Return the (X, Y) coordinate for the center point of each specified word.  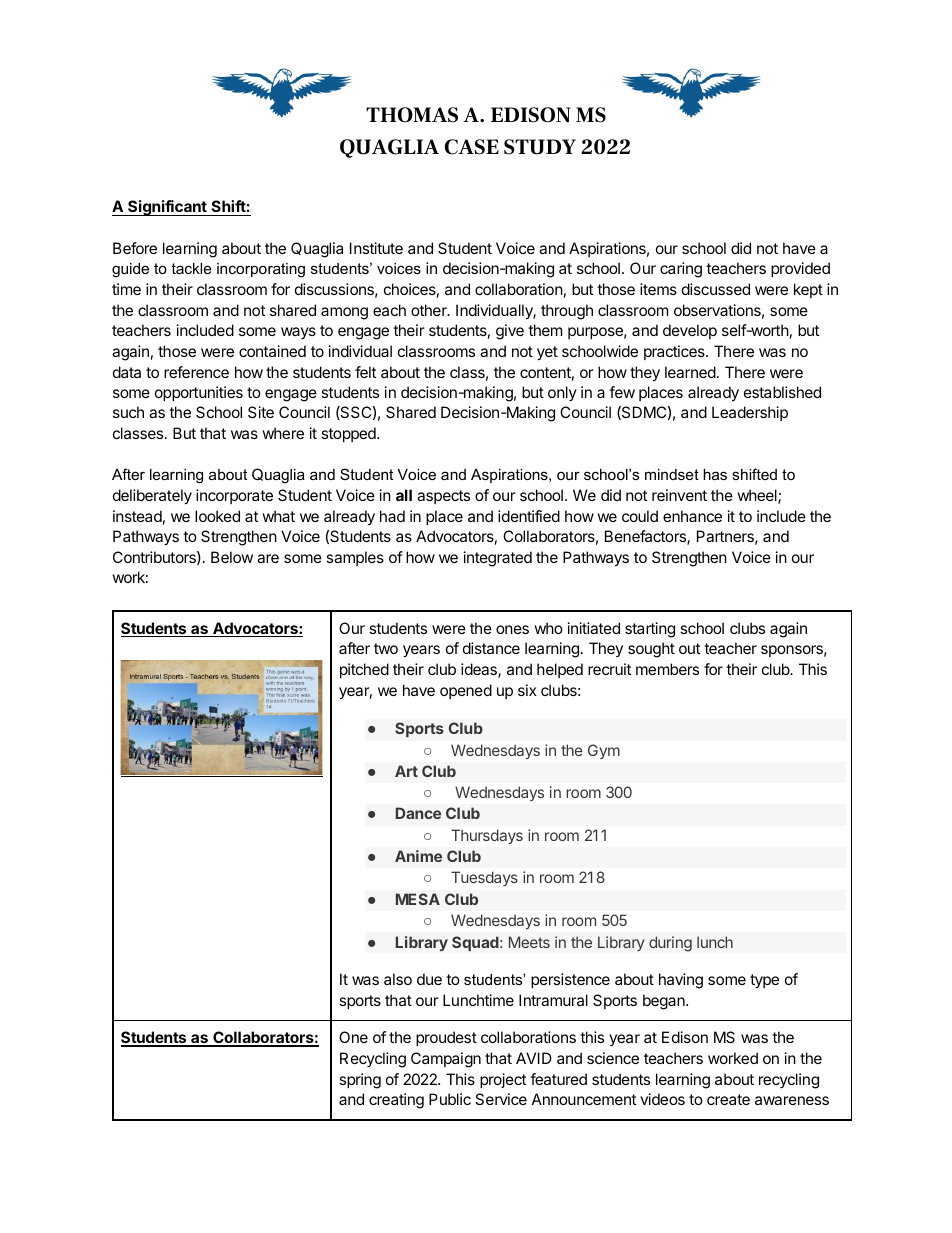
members (667, 669)
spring (360, 1081)
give (510, 332)
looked (217, 516)
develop (690, 331)
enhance (692, 516)
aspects (443, 497)
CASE (472, 147)
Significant (167, 208)
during (670, 944)
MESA (418, 899)
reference (196, 372)
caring (681, 270)
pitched (364, 670)
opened (466, 691)
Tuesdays (484, 878)
